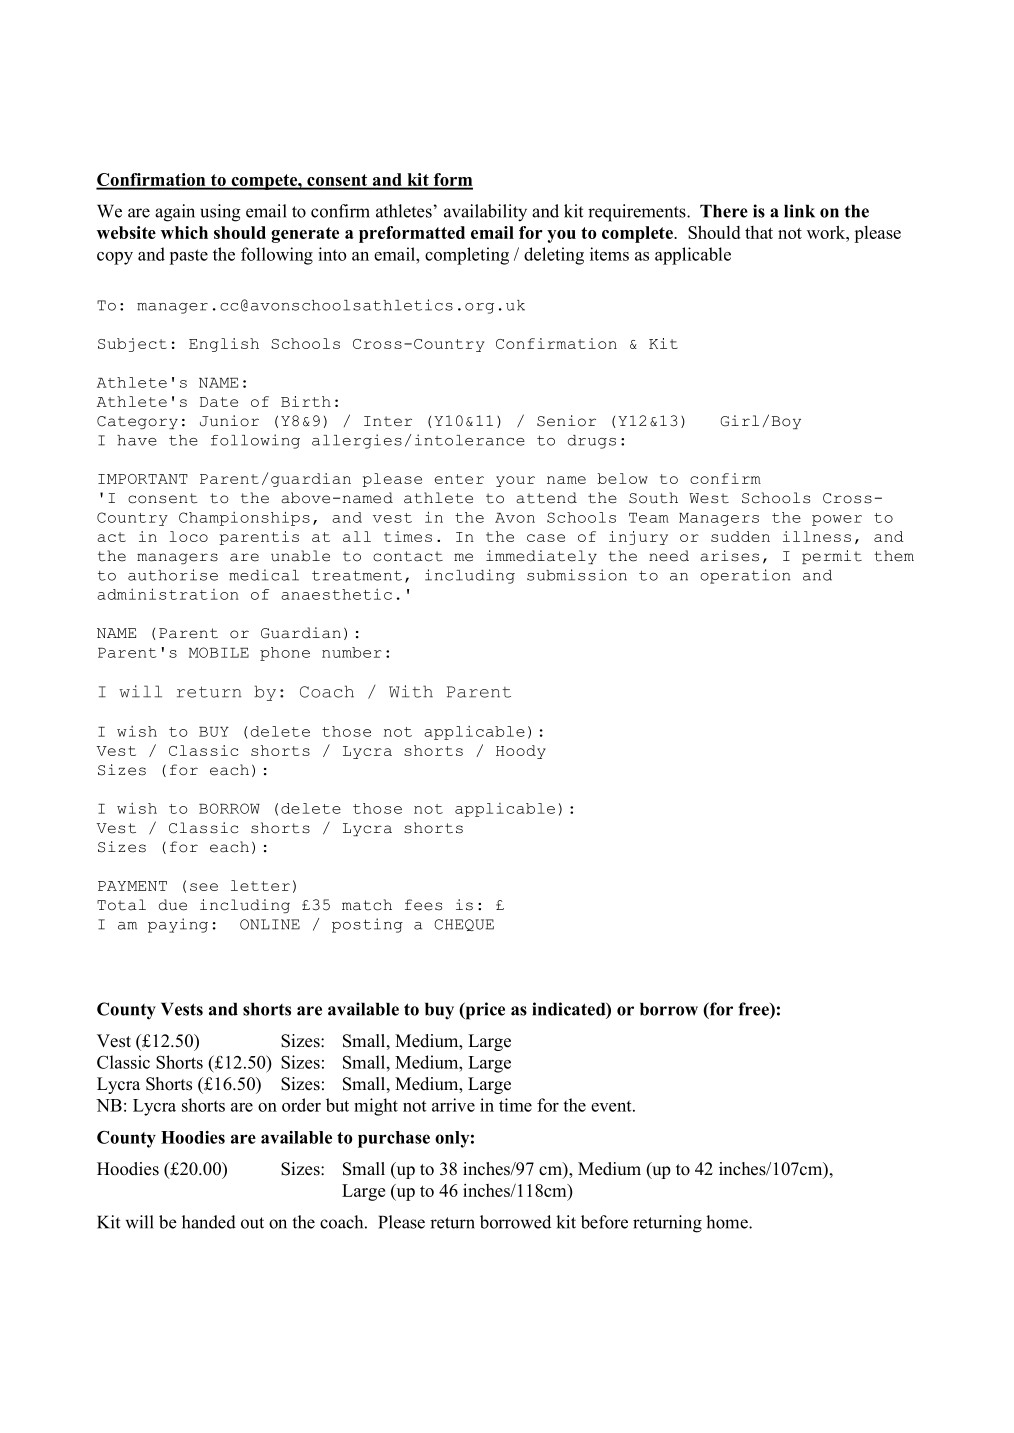  What do you see at coordinates (188, 536) in the screenshot?
I see `loco` at bounding box center [188, 536].
